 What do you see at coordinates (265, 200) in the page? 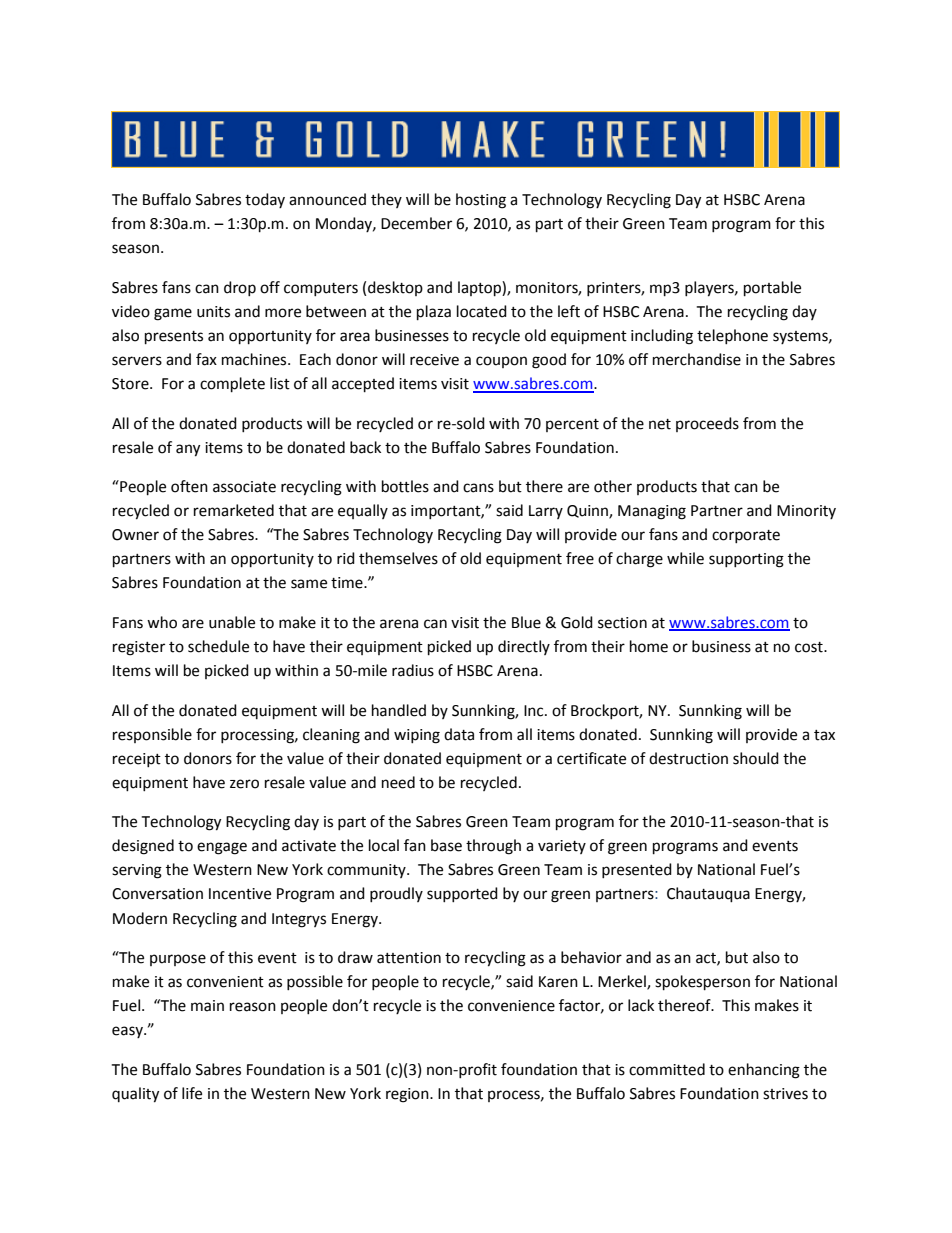
I see `today` at bounding box center [265, 200].
